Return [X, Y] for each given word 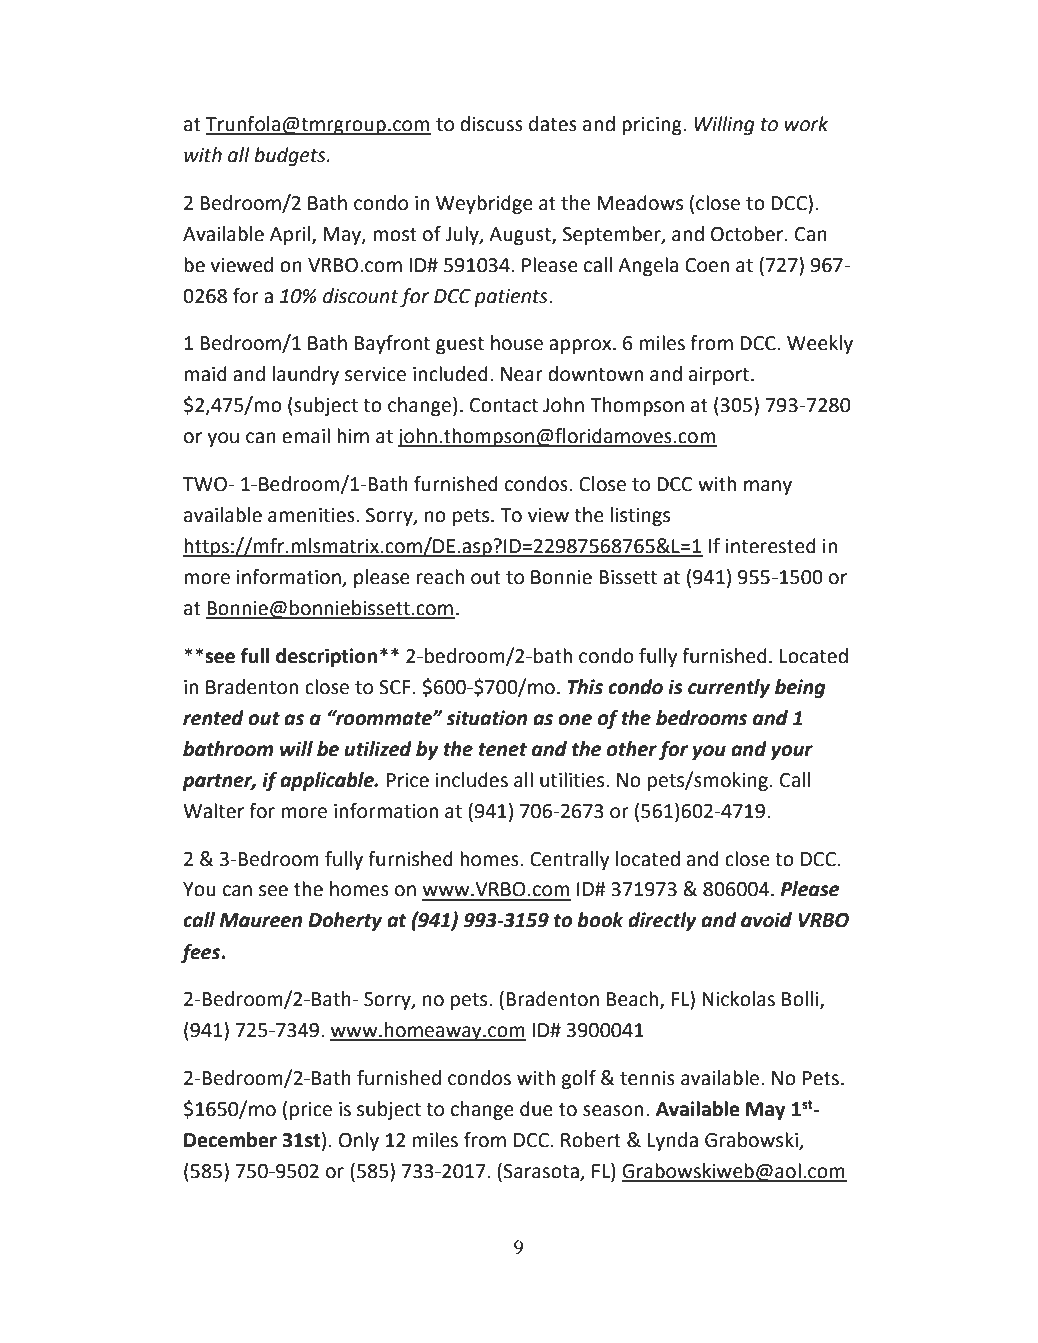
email [306, 436]
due [536, 1109]
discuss [491, 124]
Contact [504, 405]
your [792, 752]
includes [472, 780]
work [806, 124]
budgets [291, 156]
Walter [213, 811]
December [230, 1140]
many [768, 487]
